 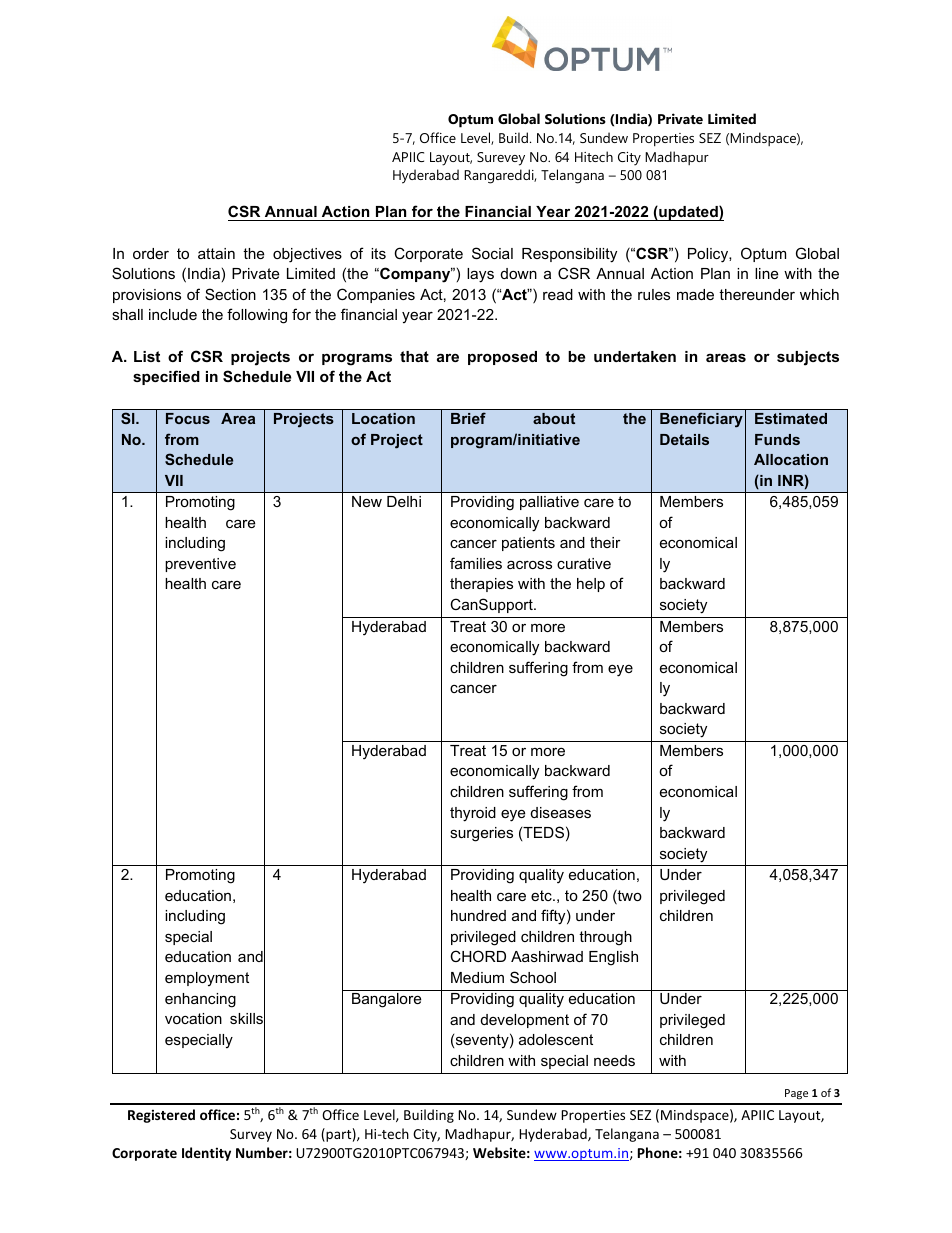 What do you see at coordinates (473, 814) in the image?
I see `thyroid` at bounding box center [473, 814].
